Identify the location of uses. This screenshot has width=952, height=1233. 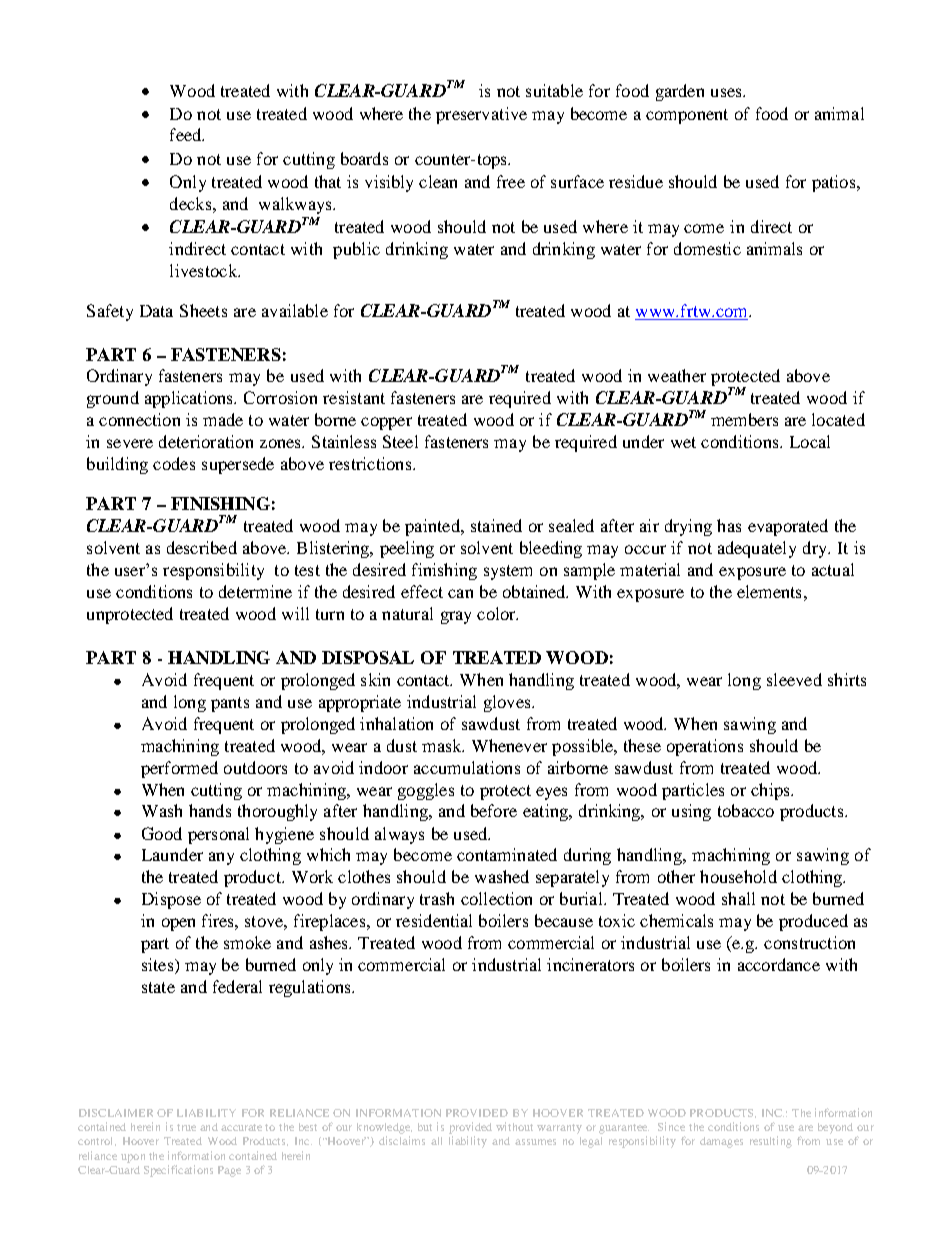
(727, 92).
